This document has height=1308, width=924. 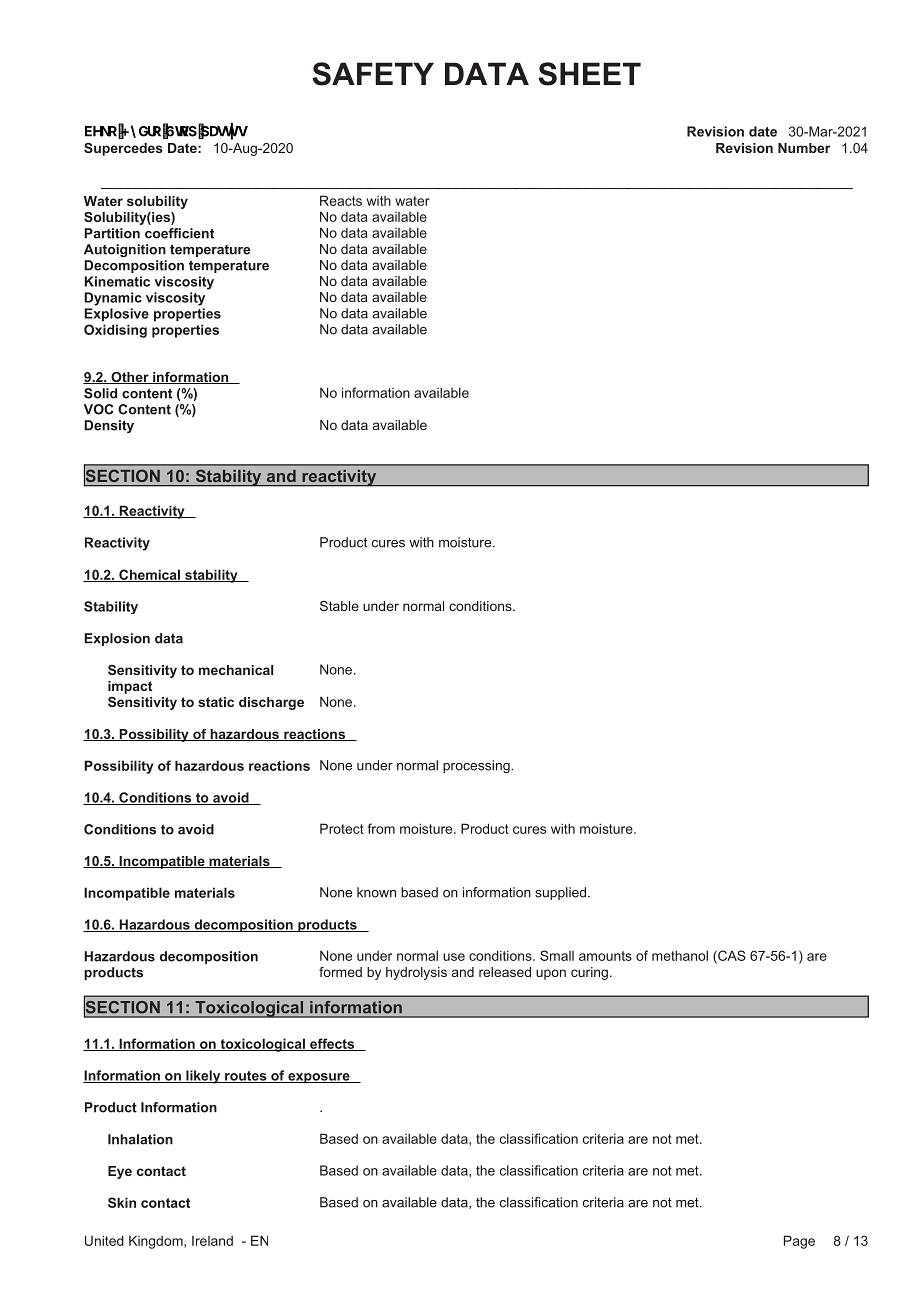 I want to click on Number, so click(x=804, y=148).
